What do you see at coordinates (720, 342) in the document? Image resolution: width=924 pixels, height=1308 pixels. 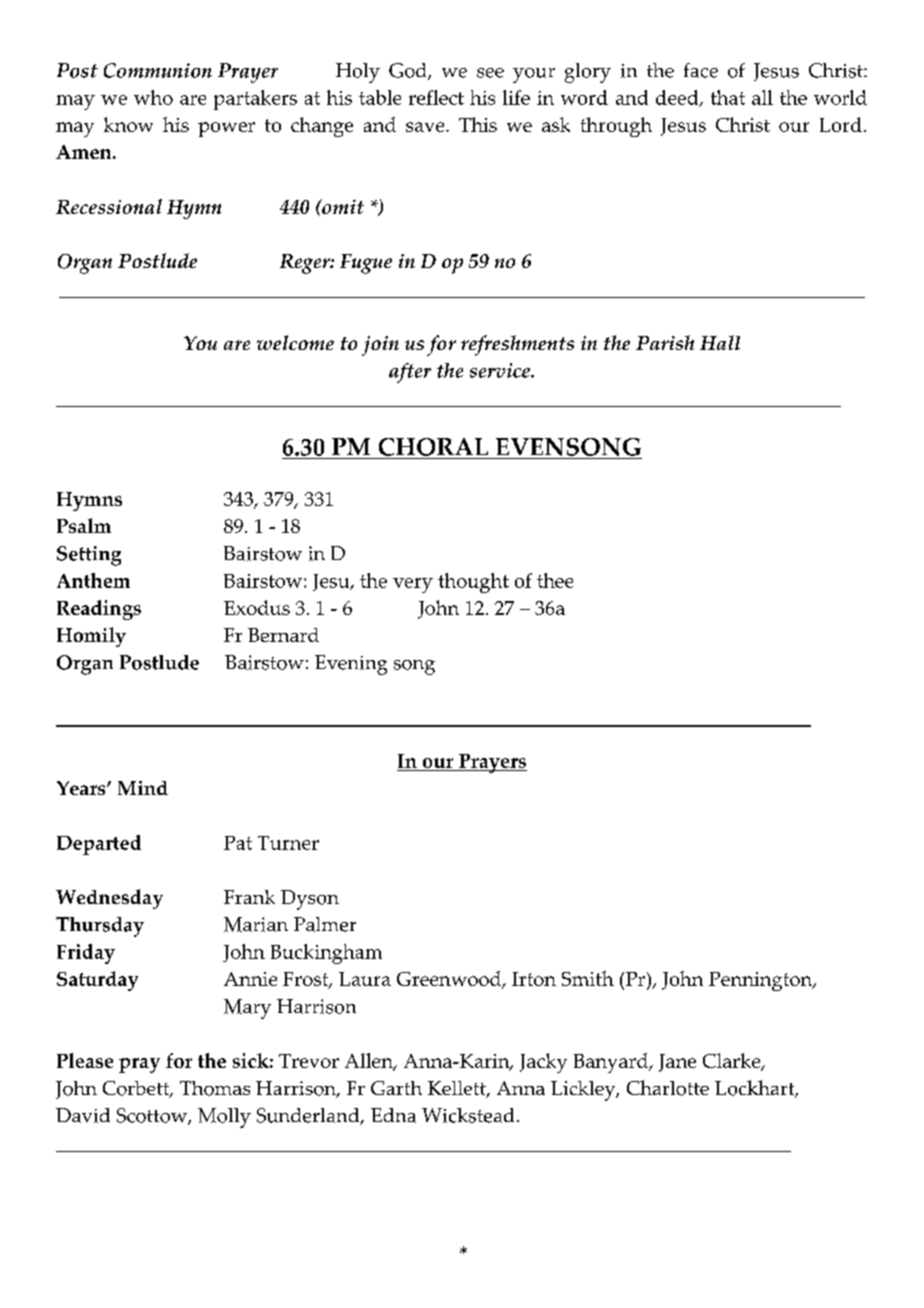 I see `Hall` at bounding box center [720, 342].
